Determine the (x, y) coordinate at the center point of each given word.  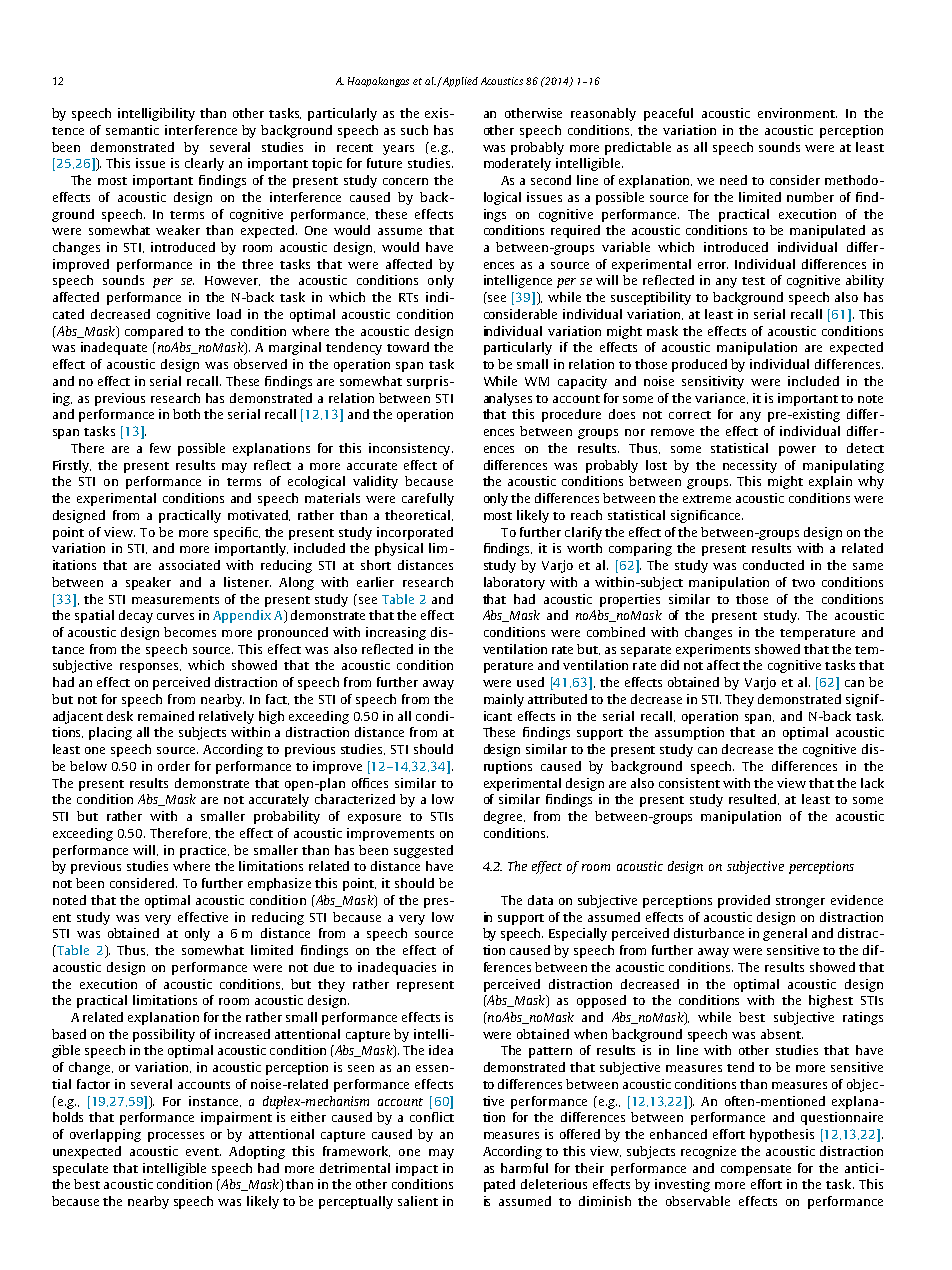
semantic (132, 130)
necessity (750, 466)
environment (797, 113)
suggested (423, 851)
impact (417, 1169)
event (203, 1152)
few (160, 448)
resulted (754, 799)
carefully (428, 499)
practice (204, 851)
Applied (459, 82)
